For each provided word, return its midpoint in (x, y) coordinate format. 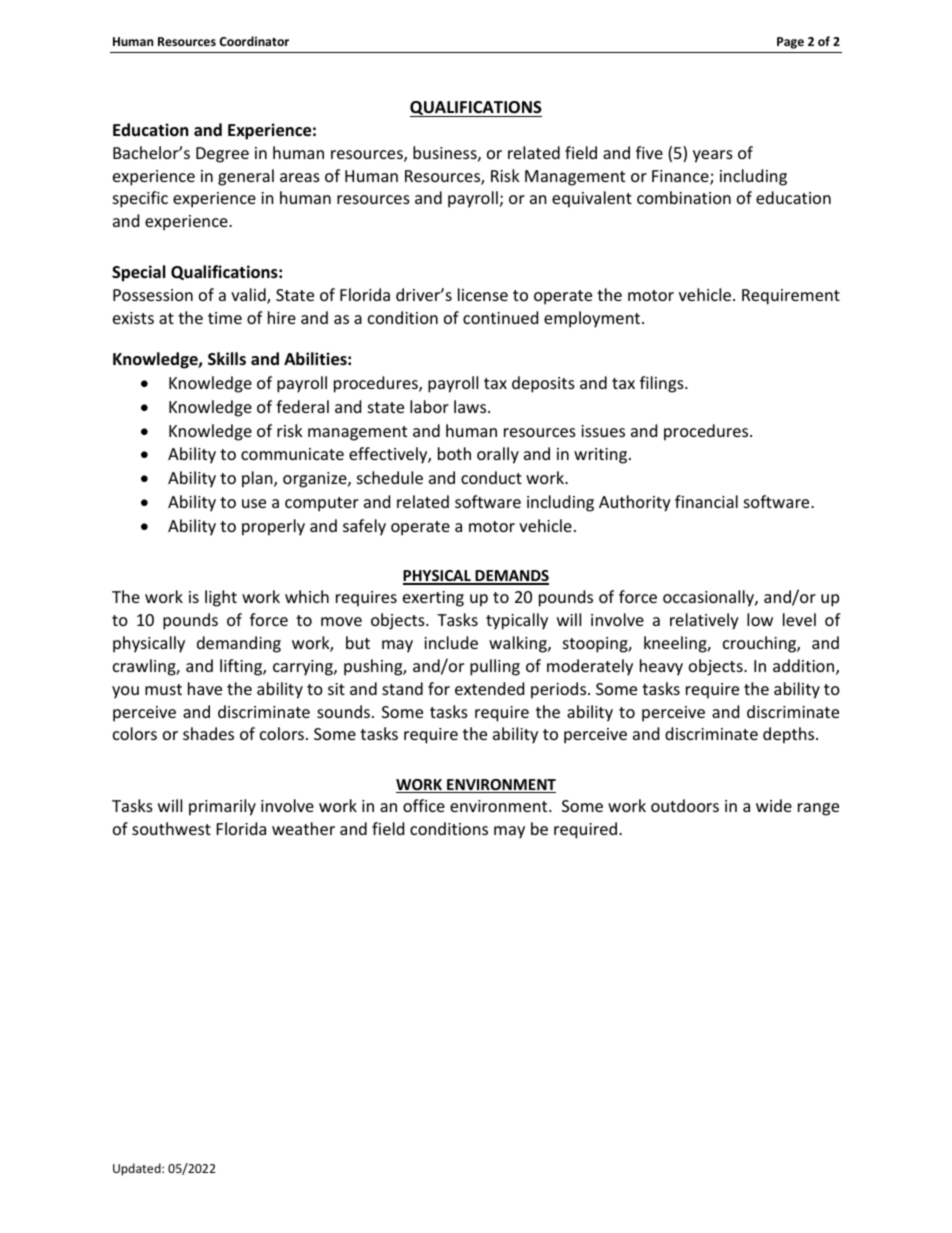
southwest (171, 828)
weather (303, 828)
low (760, 619)
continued (500, 317)
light (221, 598)
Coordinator (254, 41)
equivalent (592, 199)
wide (774, 805)
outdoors (685, 805)
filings (663, 384)
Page (790, 43)
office (424, 805)
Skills (227, 358)
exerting (433, 599)
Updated (138, 1169)
